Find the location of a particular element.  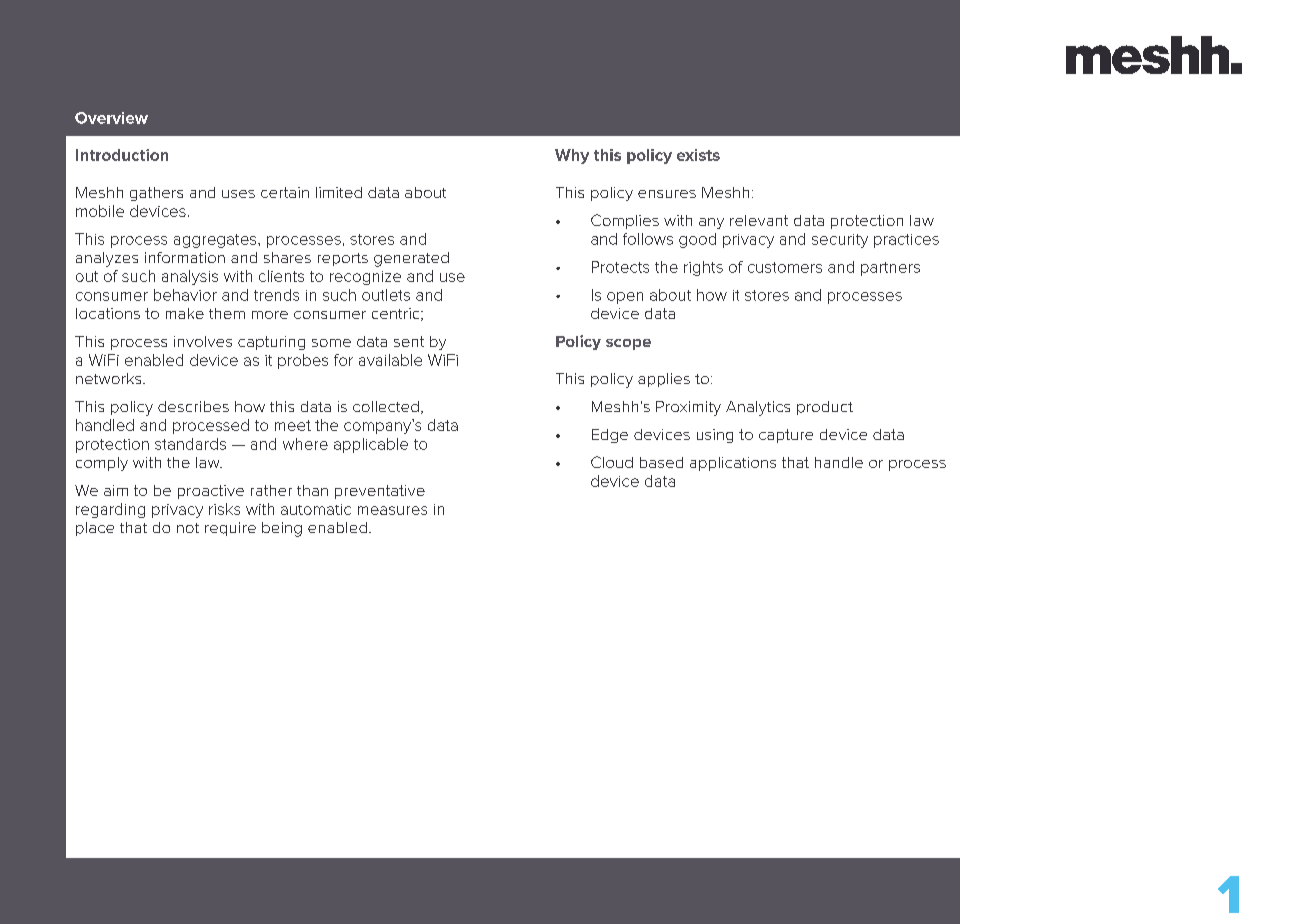

not is located at coordinates (188, 528).
